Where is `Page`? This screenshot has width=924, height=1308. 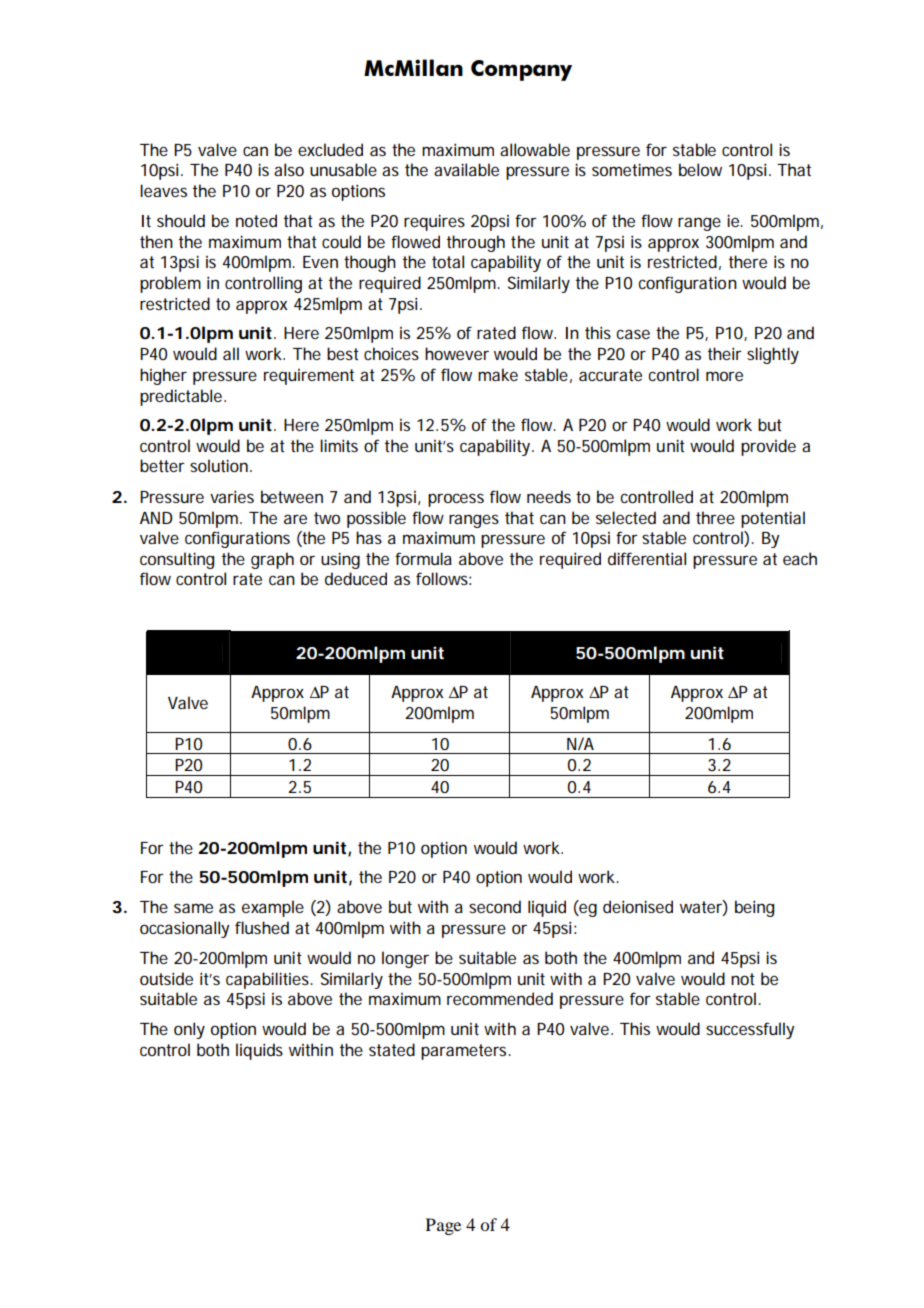 Page is located at coordinates (443, 1226).
